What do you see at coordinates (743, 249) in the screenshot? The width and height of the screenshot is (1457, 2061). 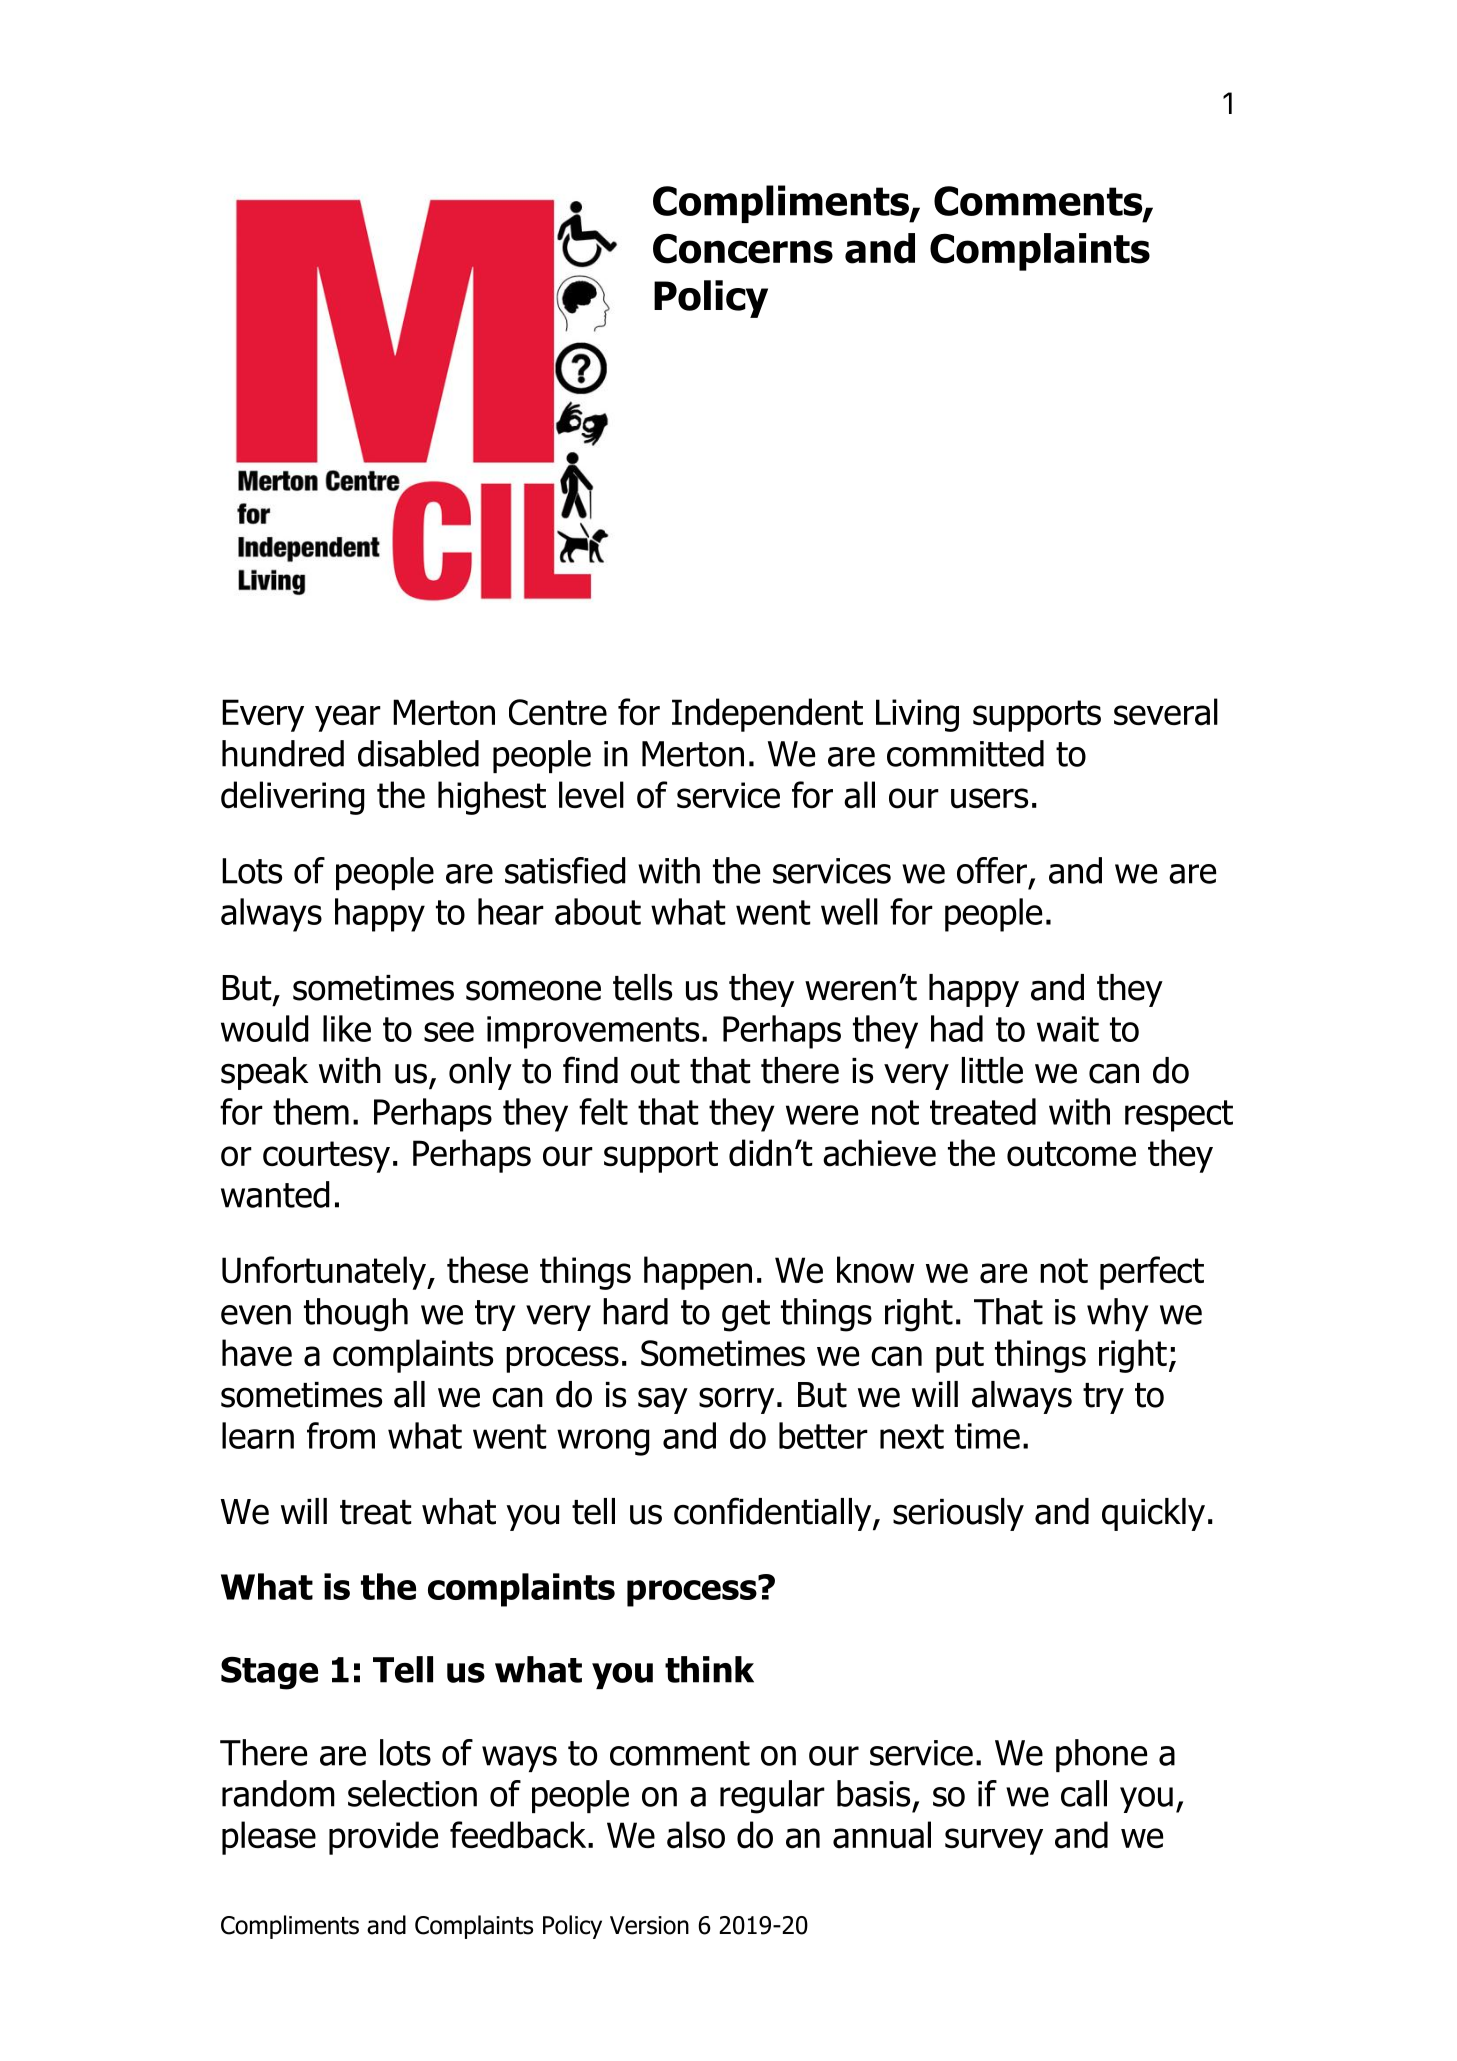 I see `Concerns` at bounding box center [743, 249].
